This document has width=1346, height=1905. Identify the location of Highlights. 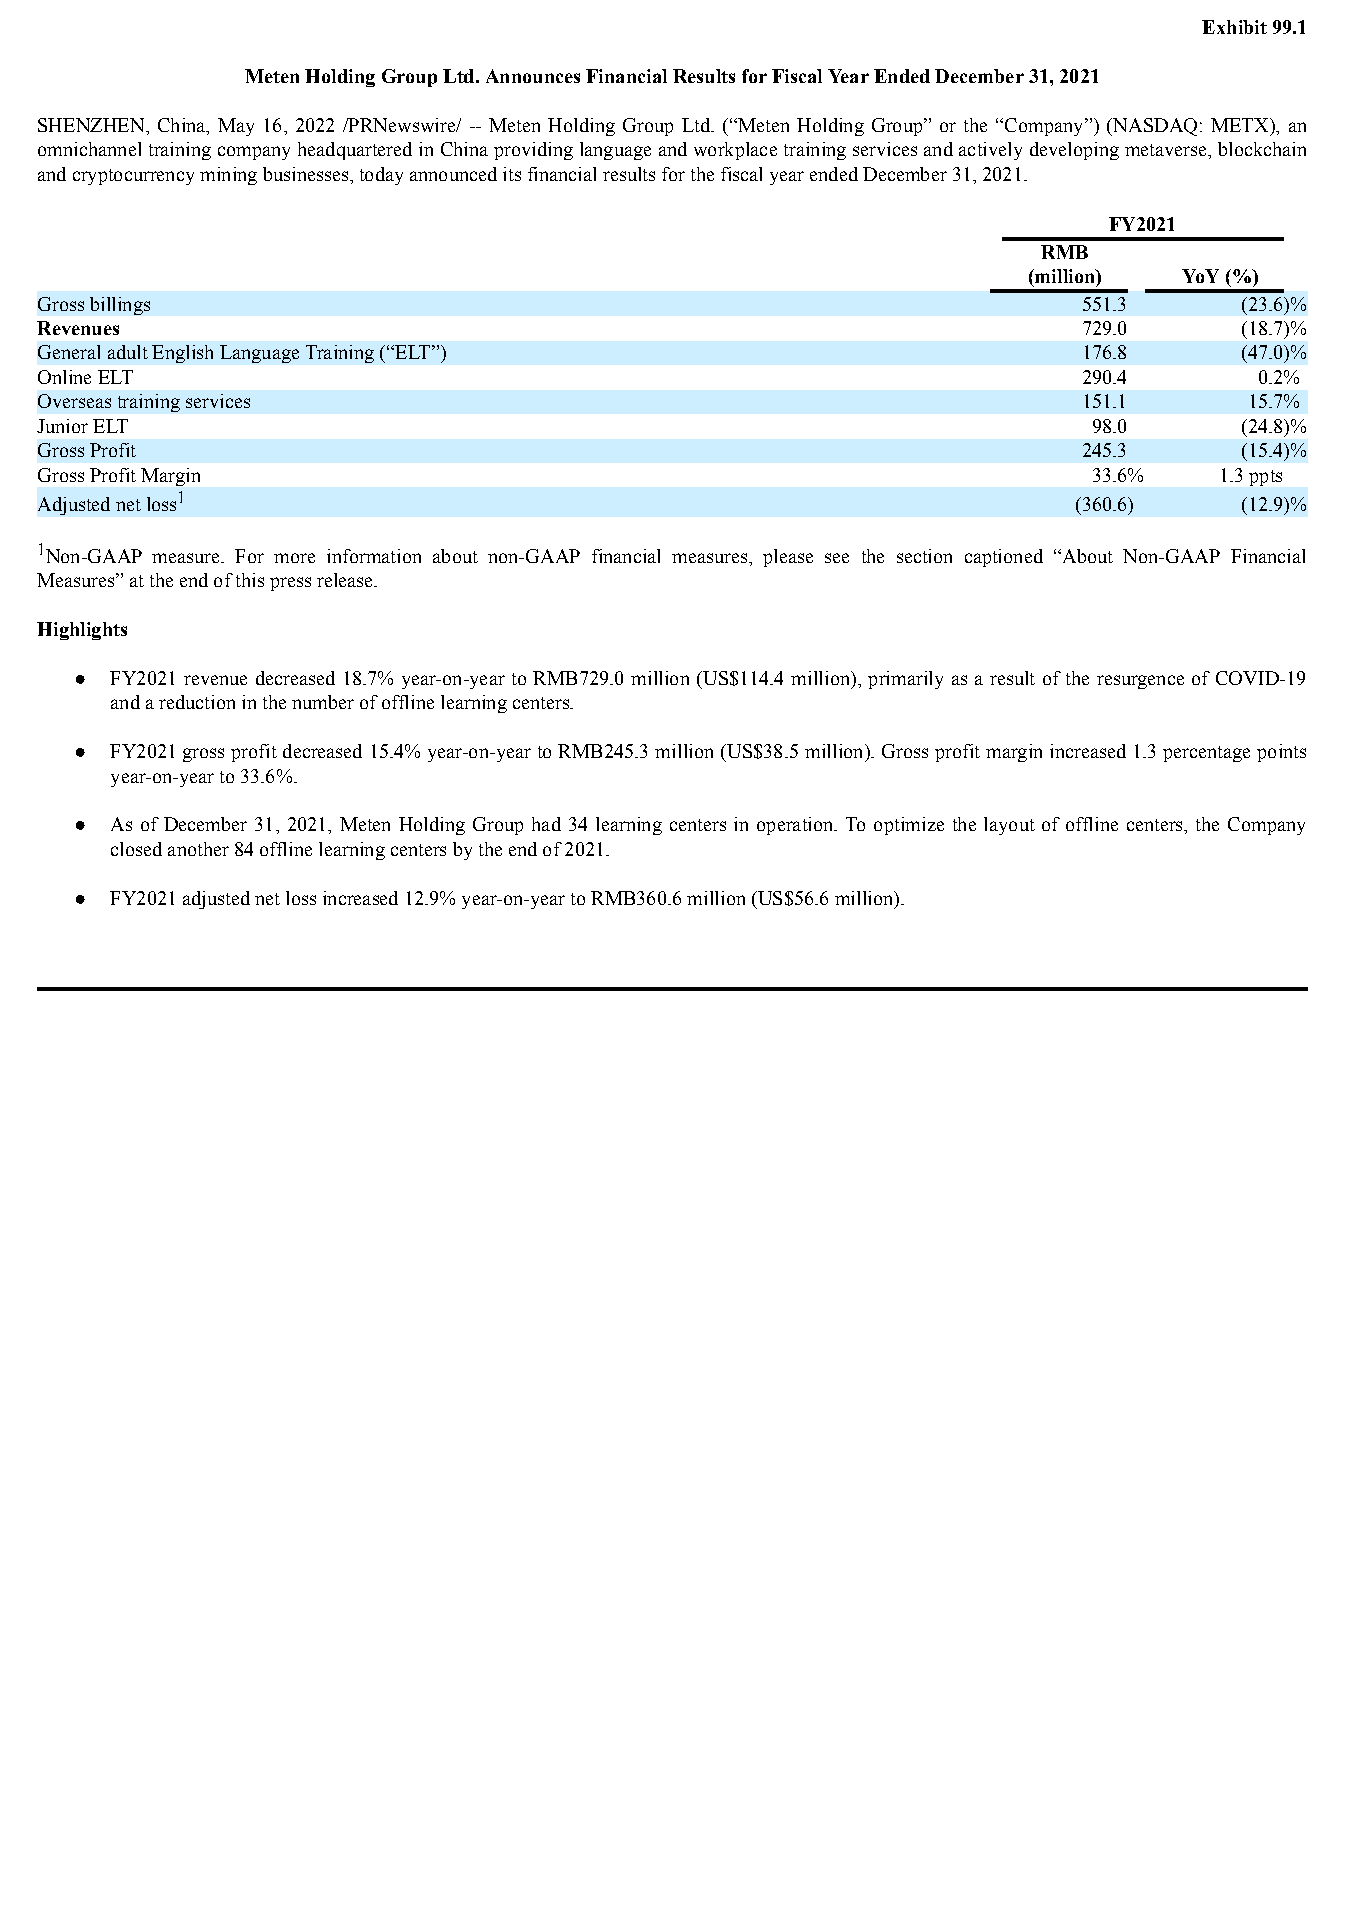
(82, 631).
